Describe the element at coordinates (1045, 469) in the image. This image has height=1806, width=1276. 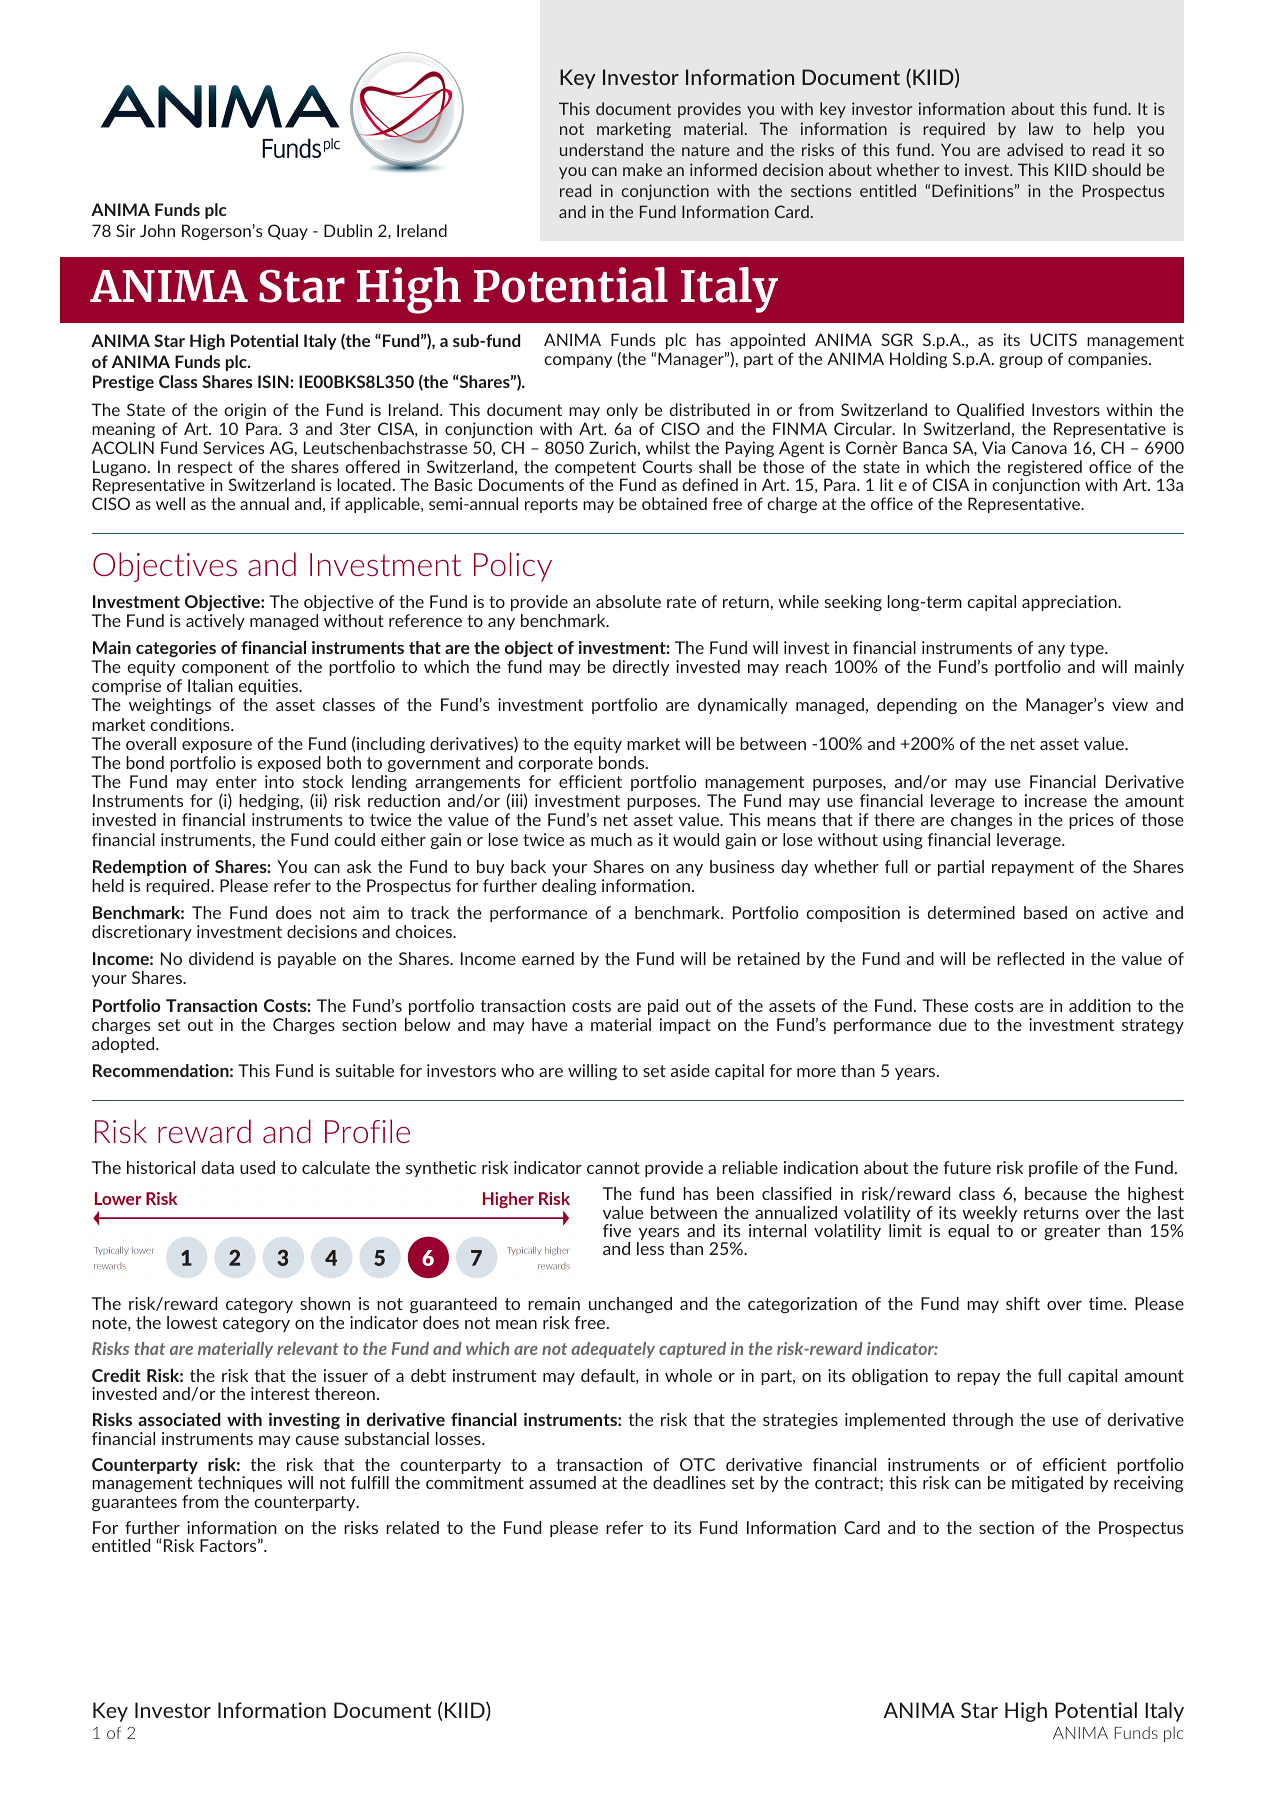
I see `registered` at that location.
